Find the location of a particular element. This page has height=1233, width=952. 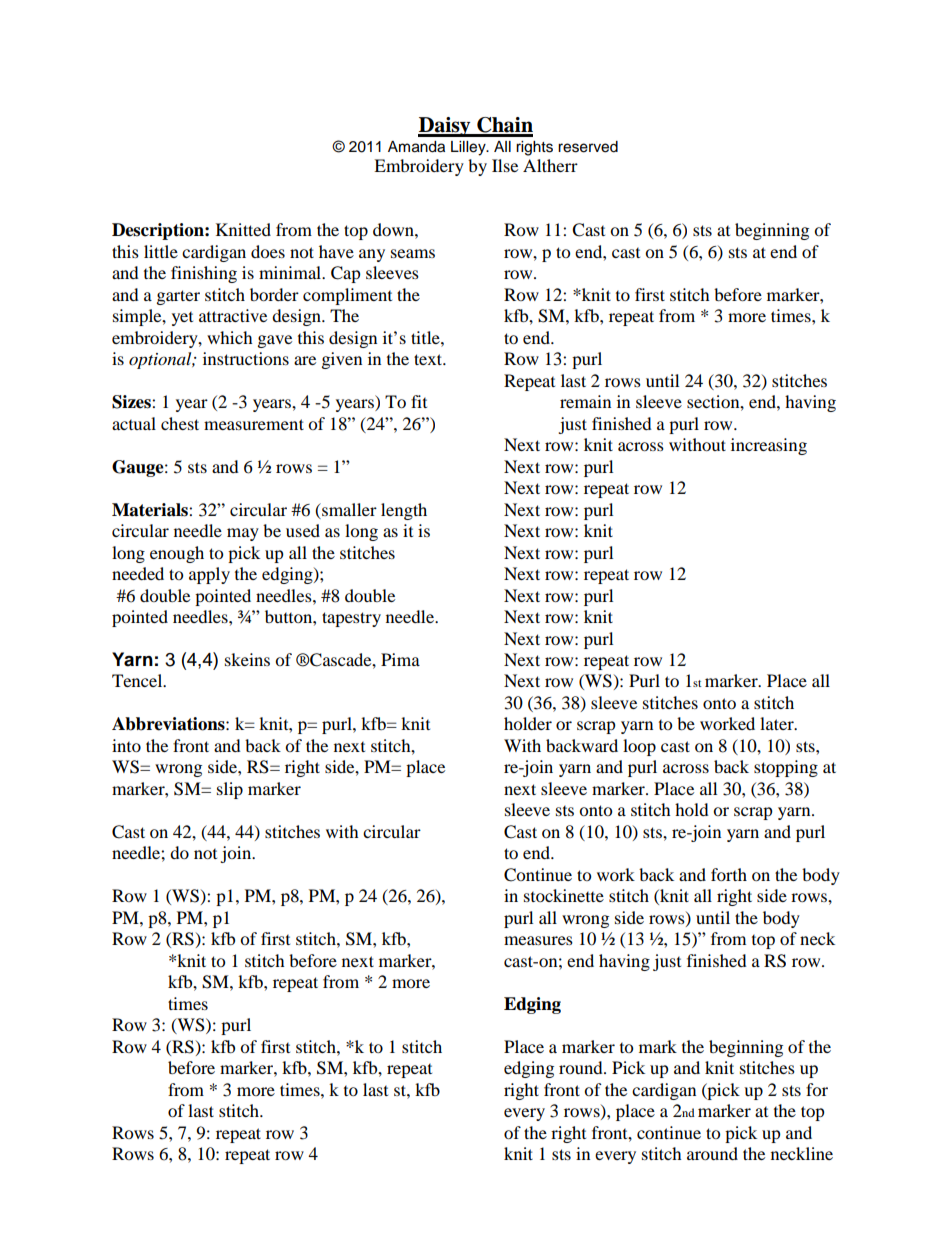

reserved is located at coordinates (588, 147).
